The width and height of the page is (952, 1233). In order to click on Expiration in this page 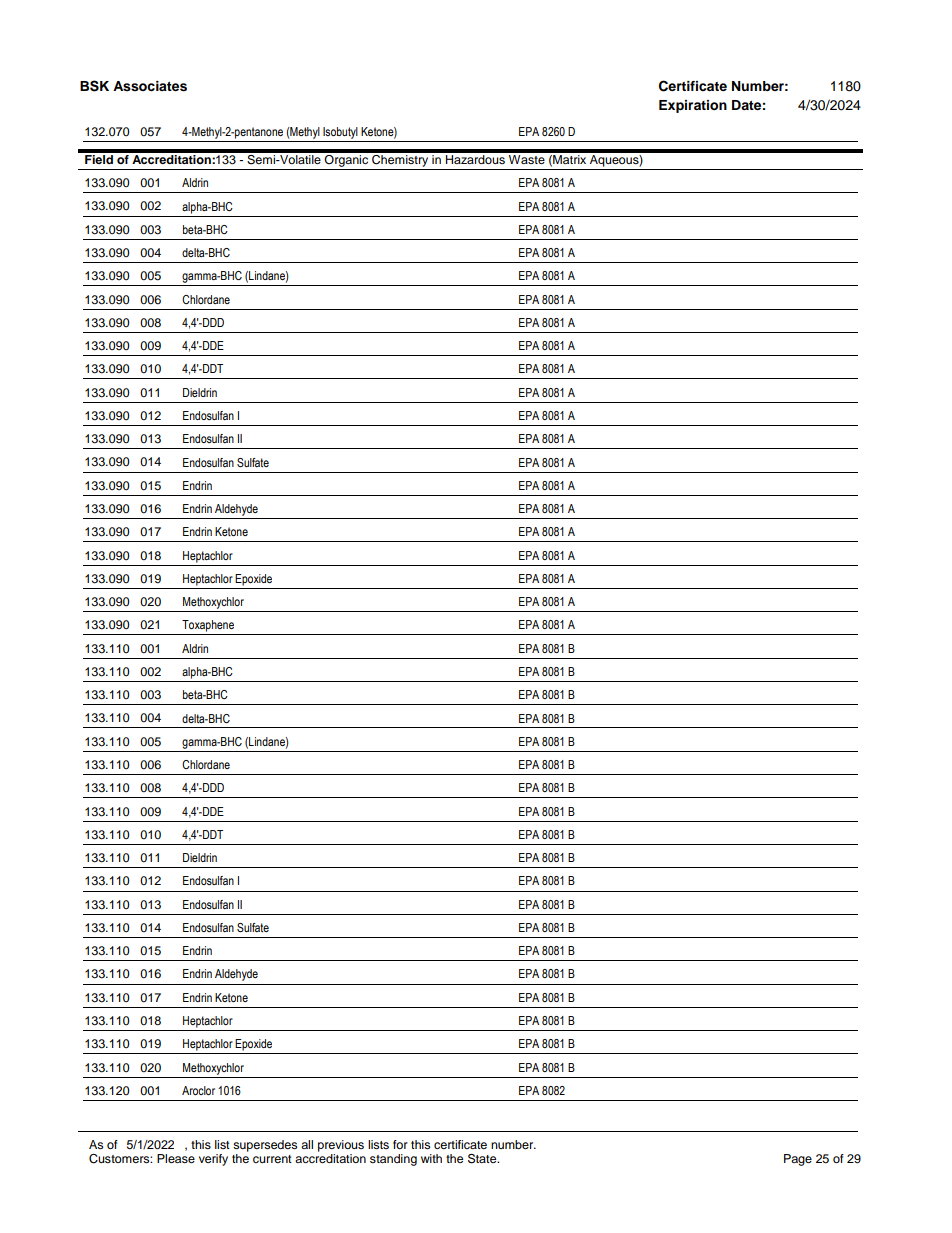, I will do `click(693, 106)`.
